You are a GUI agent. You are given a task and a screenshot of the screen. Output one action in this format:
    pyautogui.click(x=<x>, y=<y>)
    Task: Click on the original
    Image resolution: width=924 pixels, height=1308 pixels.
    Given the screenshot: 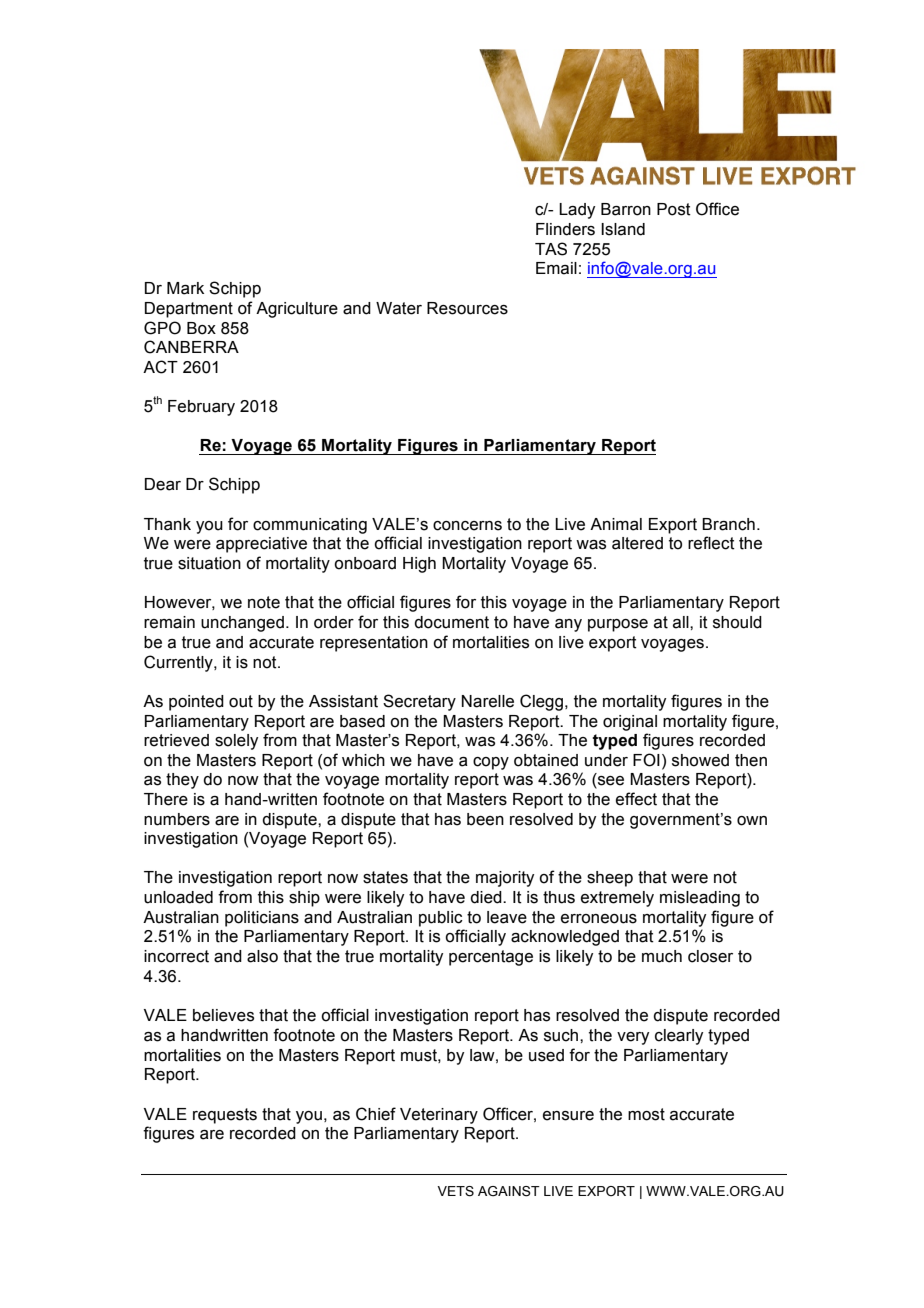 What is the action you would take?
    pyautogui.click(x=630, y=723)
